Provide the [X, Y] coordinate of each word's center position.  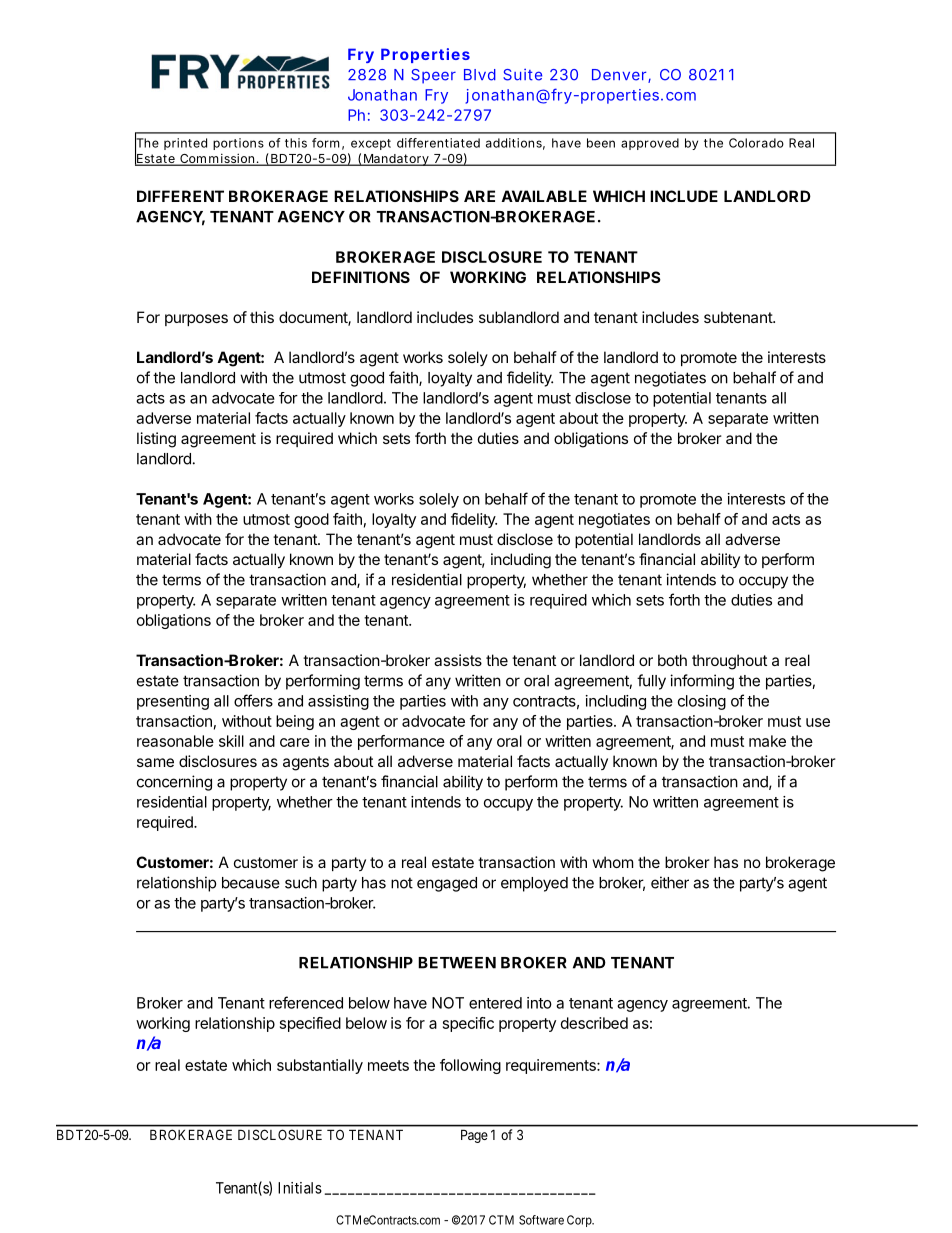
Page [474, 1136]
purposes [196, 320]
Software [541, 1220]
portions [238, 144]
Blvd [480, 75]
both [672, 660]
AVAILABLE [544, 196]
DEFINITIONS [361, 277]
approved [650, 144]
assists [458, 660]
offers [253, 700]
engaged [447, 884]
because [251, 883]
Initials [300, 1188]
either [670, 882]
